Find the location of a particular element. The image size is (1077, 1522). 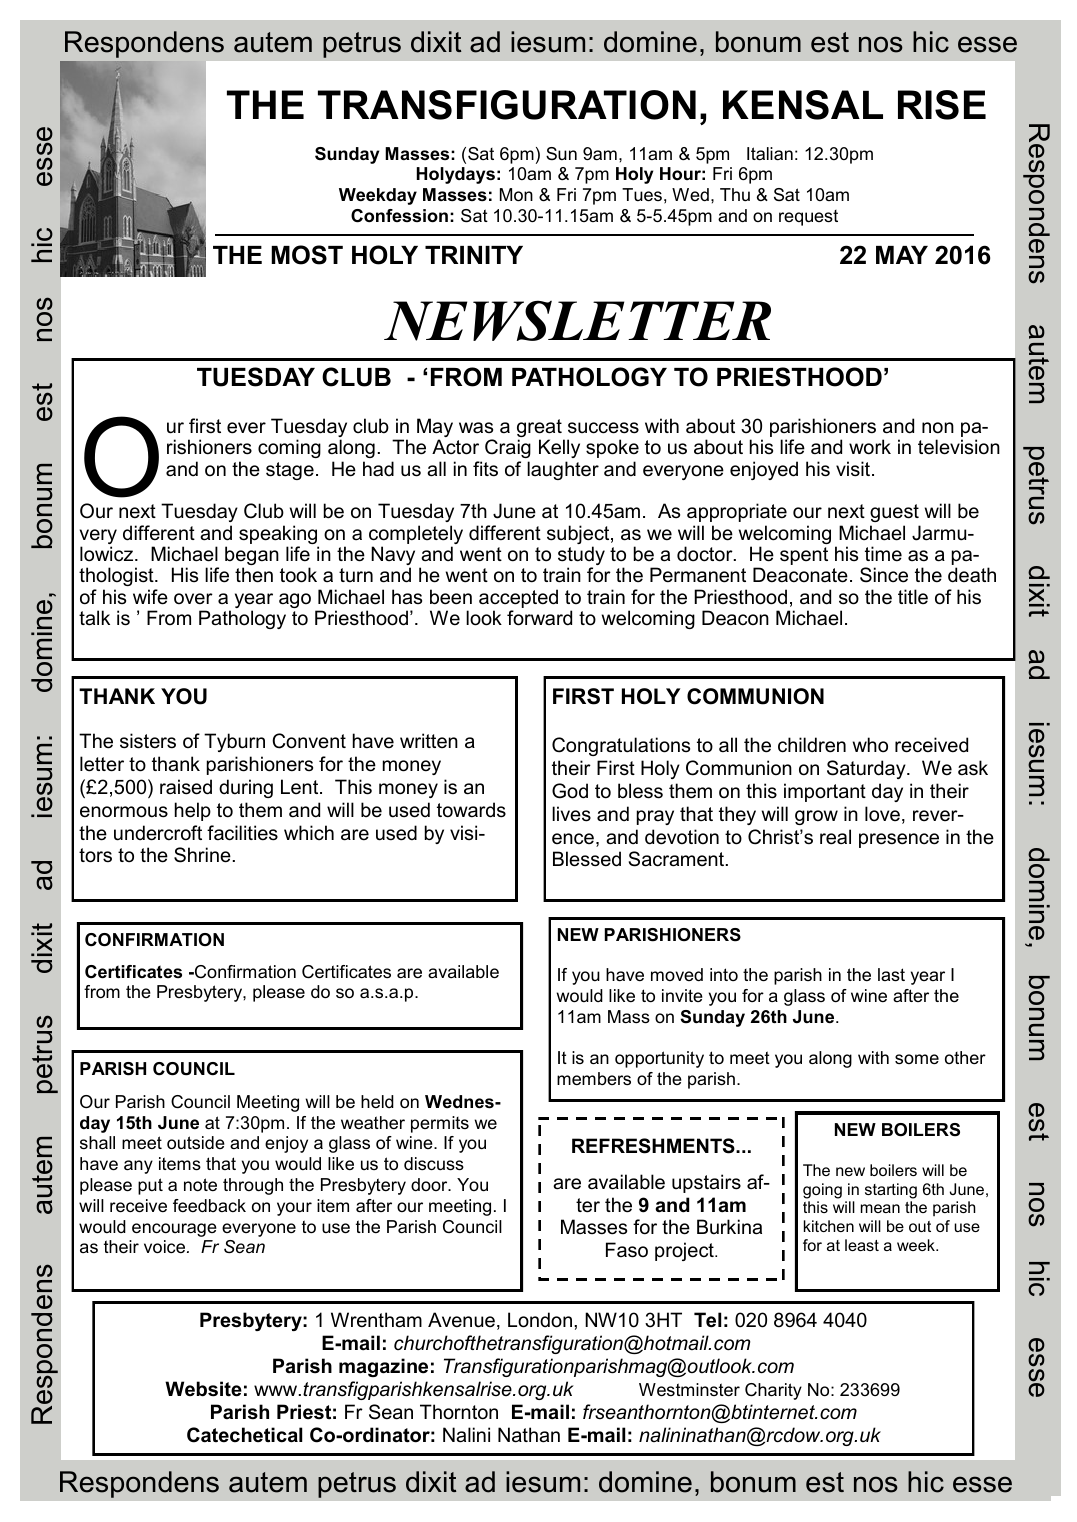

over is located at coordinates (193, 599).
